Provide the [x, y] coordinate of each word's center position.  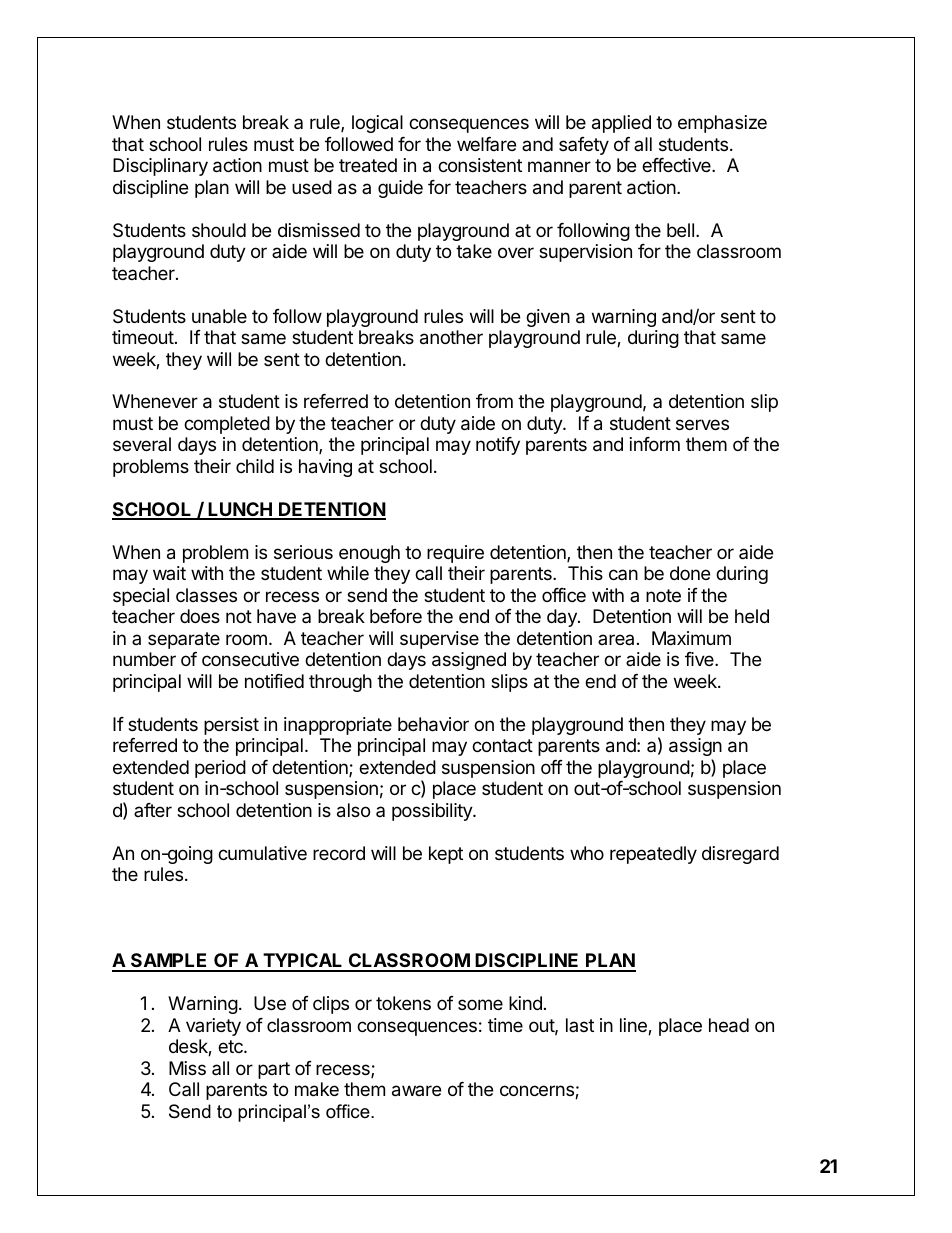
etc [231, 1046]
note [663, 595]
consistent [480, 165]
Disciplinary [160, 167]
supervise [439, 640]
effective [677, 165]
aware [416, 1091]
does [200, 616]
